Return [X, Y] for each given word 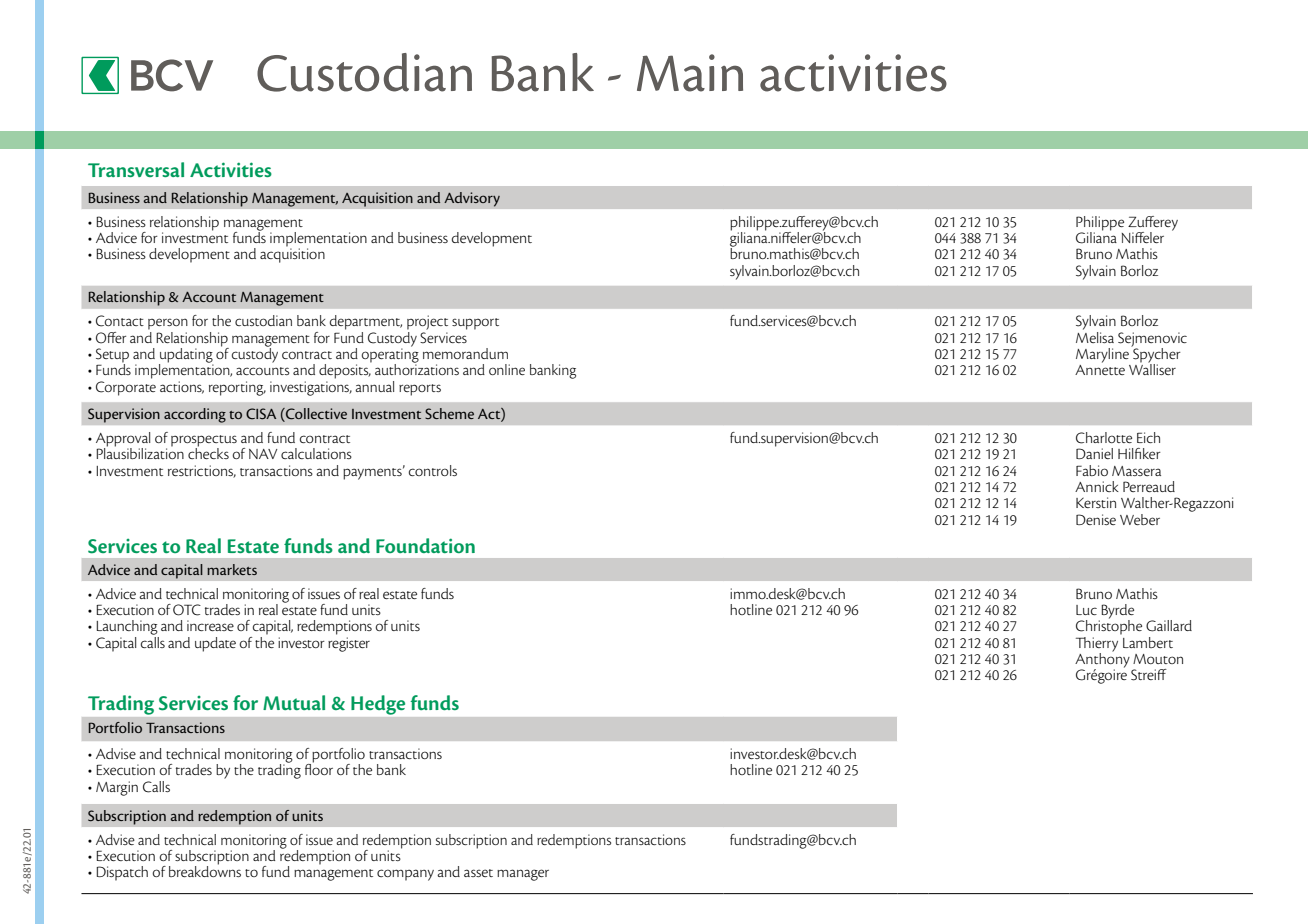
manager [523, 875]
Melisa [1095, 336]
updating [186, 356]
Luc [1086, 610]
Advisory [472, 199]
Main [690, 73]
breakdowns [205, 870]
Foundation [425, 545]
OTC [187, 610]
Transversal [136, 169]
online [507, 369]
